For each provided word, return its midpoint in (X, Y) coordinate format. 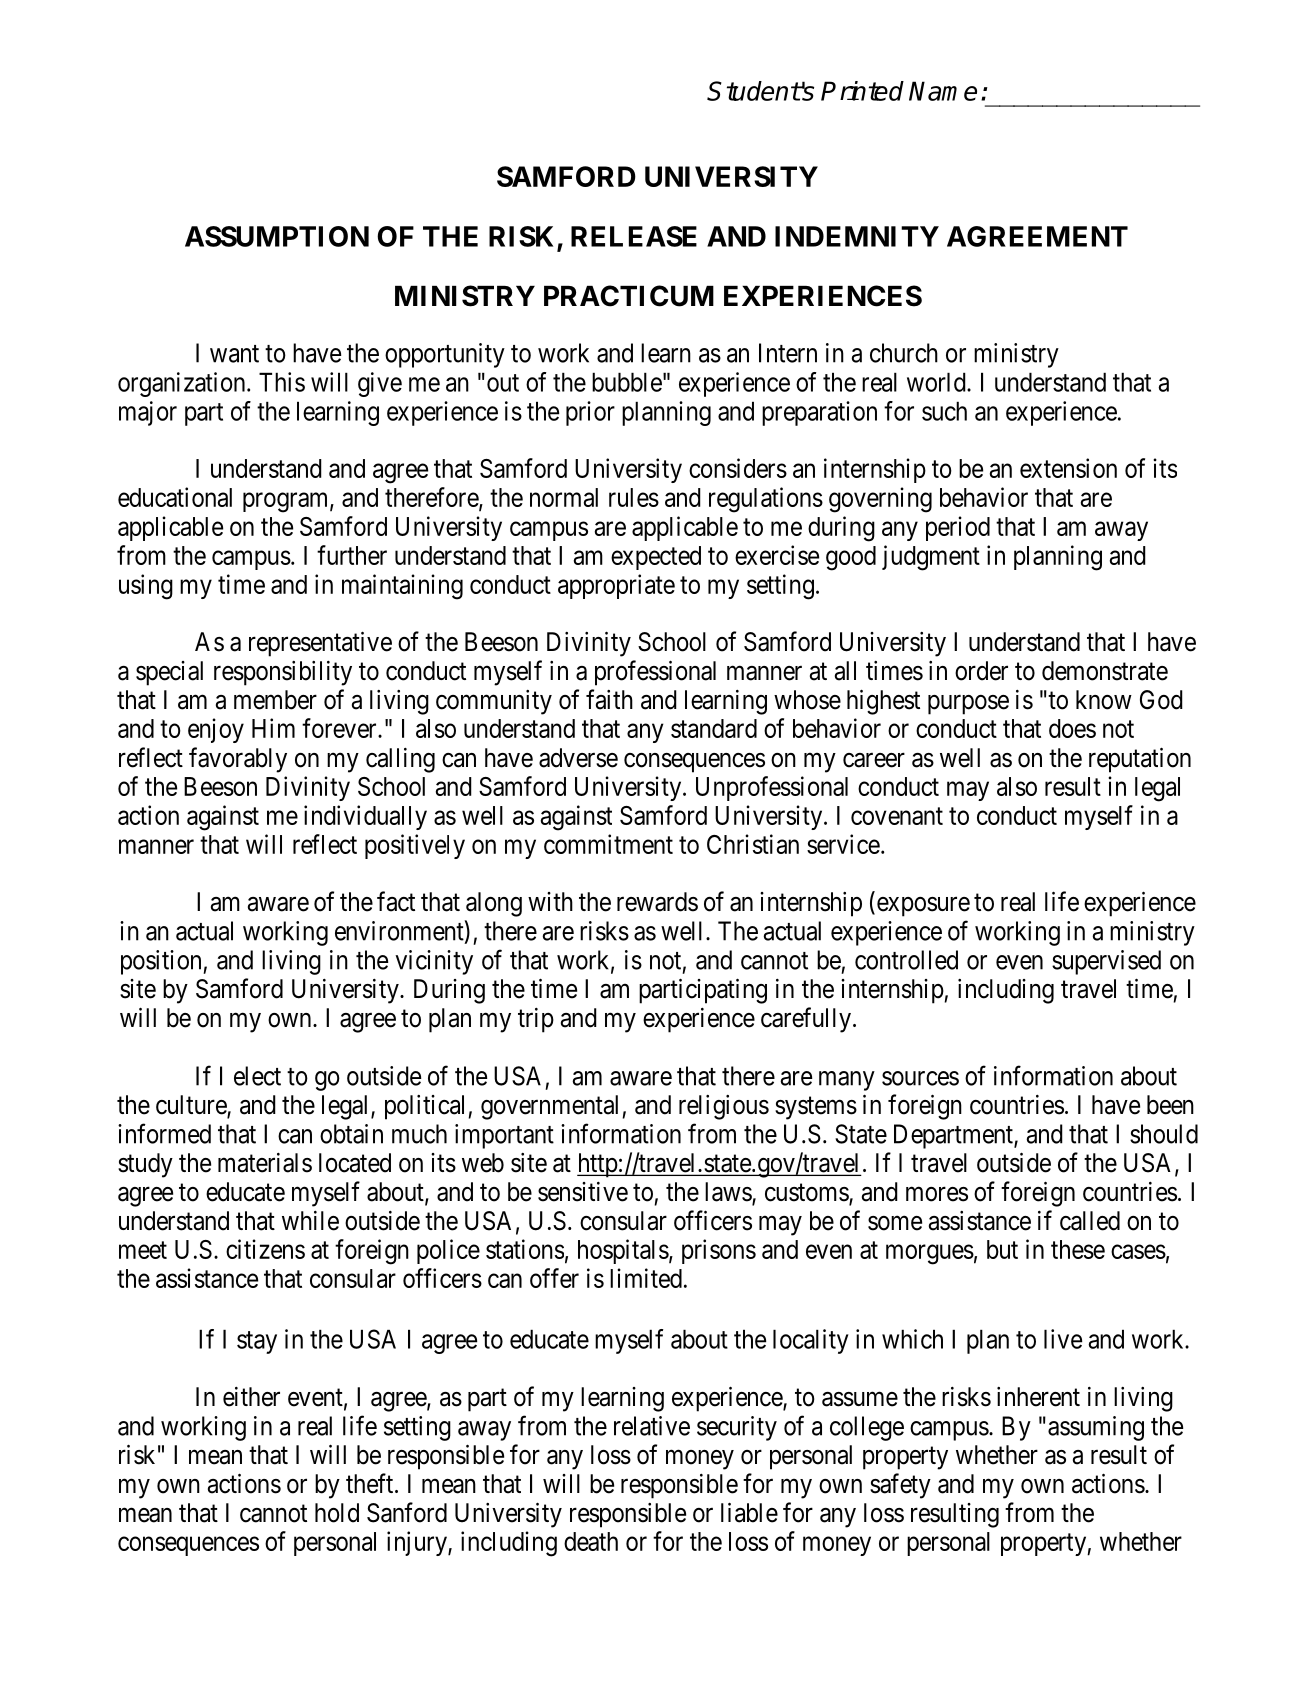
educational (175, 497)
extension (1068, 468)
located (355, 1163)
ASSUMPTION (277, 236)
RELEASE (634, 236)
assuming (1096, 1428)
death (591, 1541)
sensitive (583, 1192)
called (1090, 1221)
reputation (1140, 760)
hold (337, 1513)
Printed (862, 91)
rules (634, 497)
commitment (608, 844)
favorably (238, 760)
